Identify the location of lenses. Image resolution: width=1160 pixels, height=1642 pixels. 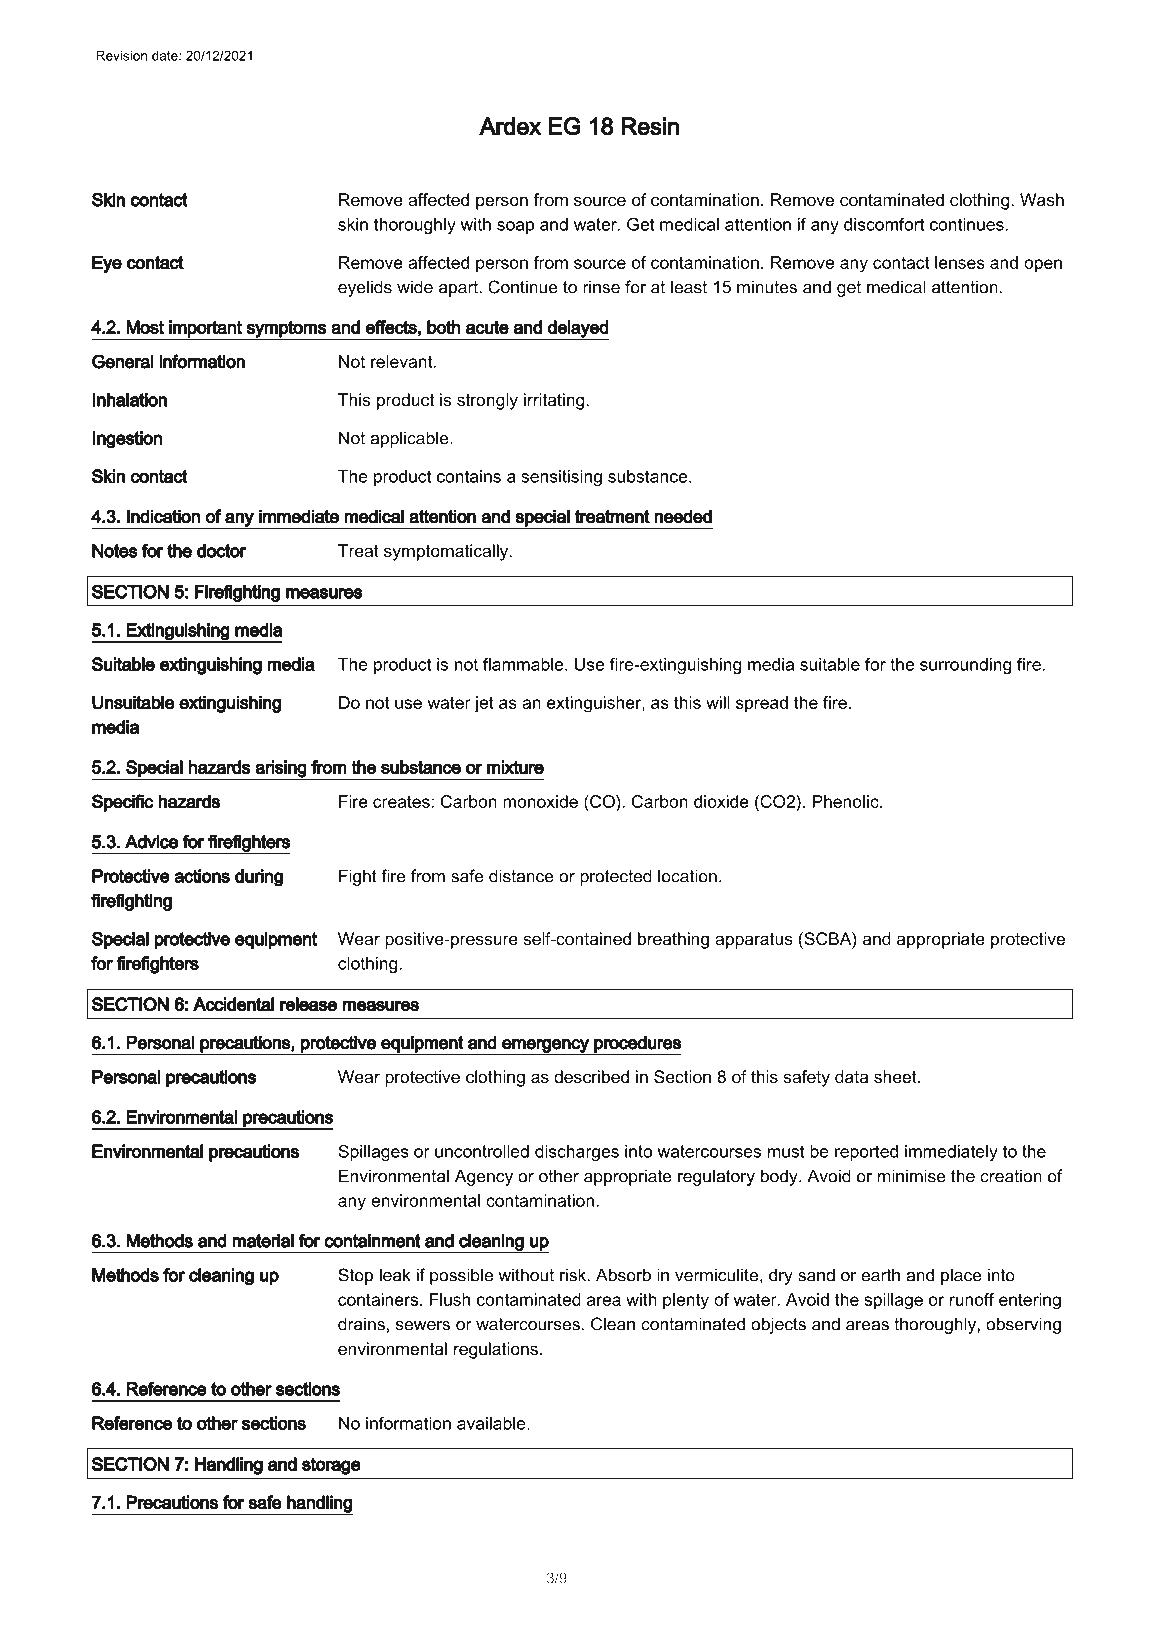
(960, 262).
